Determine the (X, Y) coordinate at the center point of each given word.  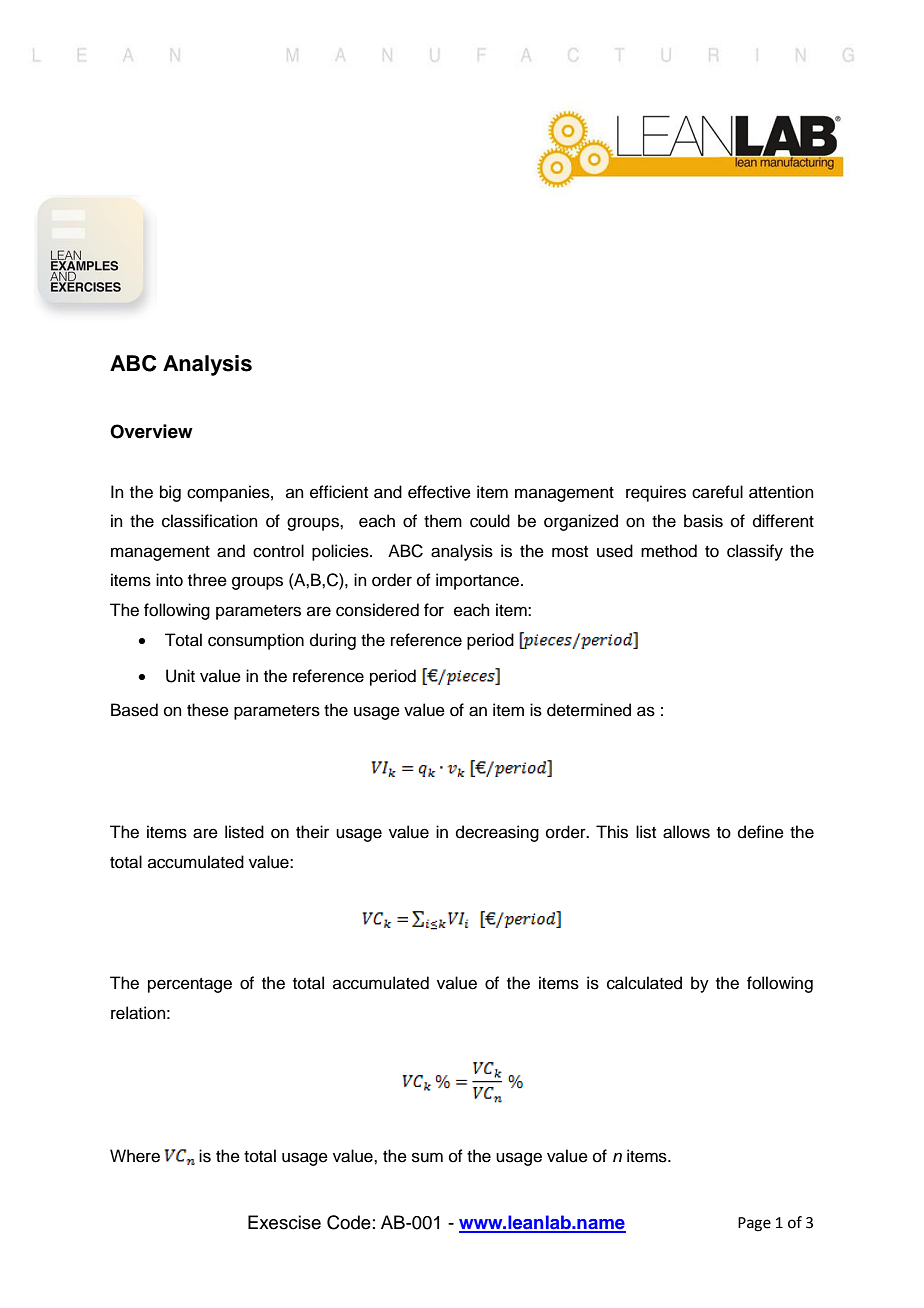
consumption (256, 641)
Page (754, 1224)
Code (349, 1222)
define (761, 832)
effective (439, 492)
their (312, 832)
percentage (190, 985)
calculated (644, 983)
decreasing (497, 833)
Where (135, 1156)
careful (717, 492)
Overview (151, 431)
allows (686, 832)
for (434, 610)
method (669, 551)
